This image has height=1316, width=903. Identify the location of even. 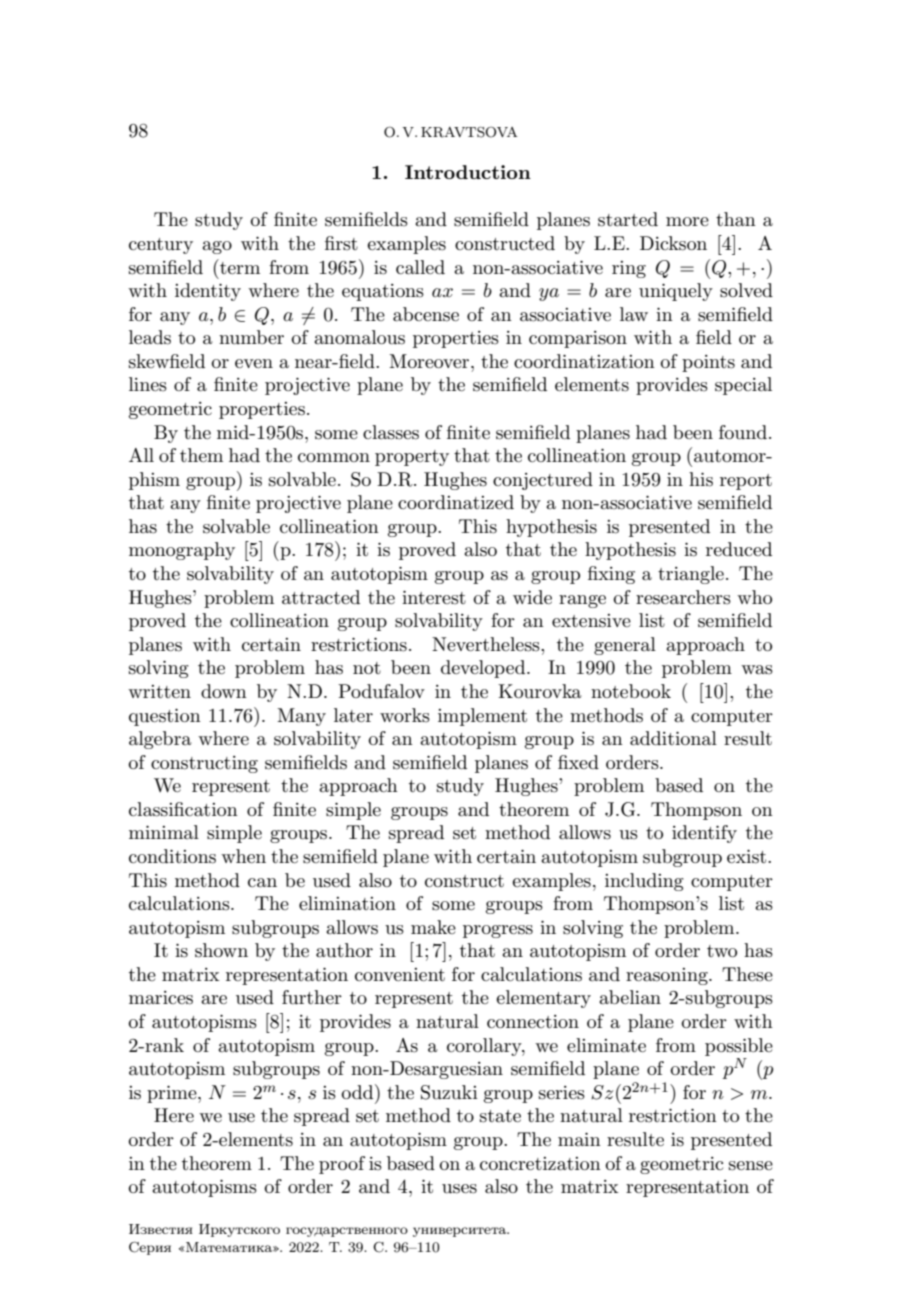
(254, 363).
